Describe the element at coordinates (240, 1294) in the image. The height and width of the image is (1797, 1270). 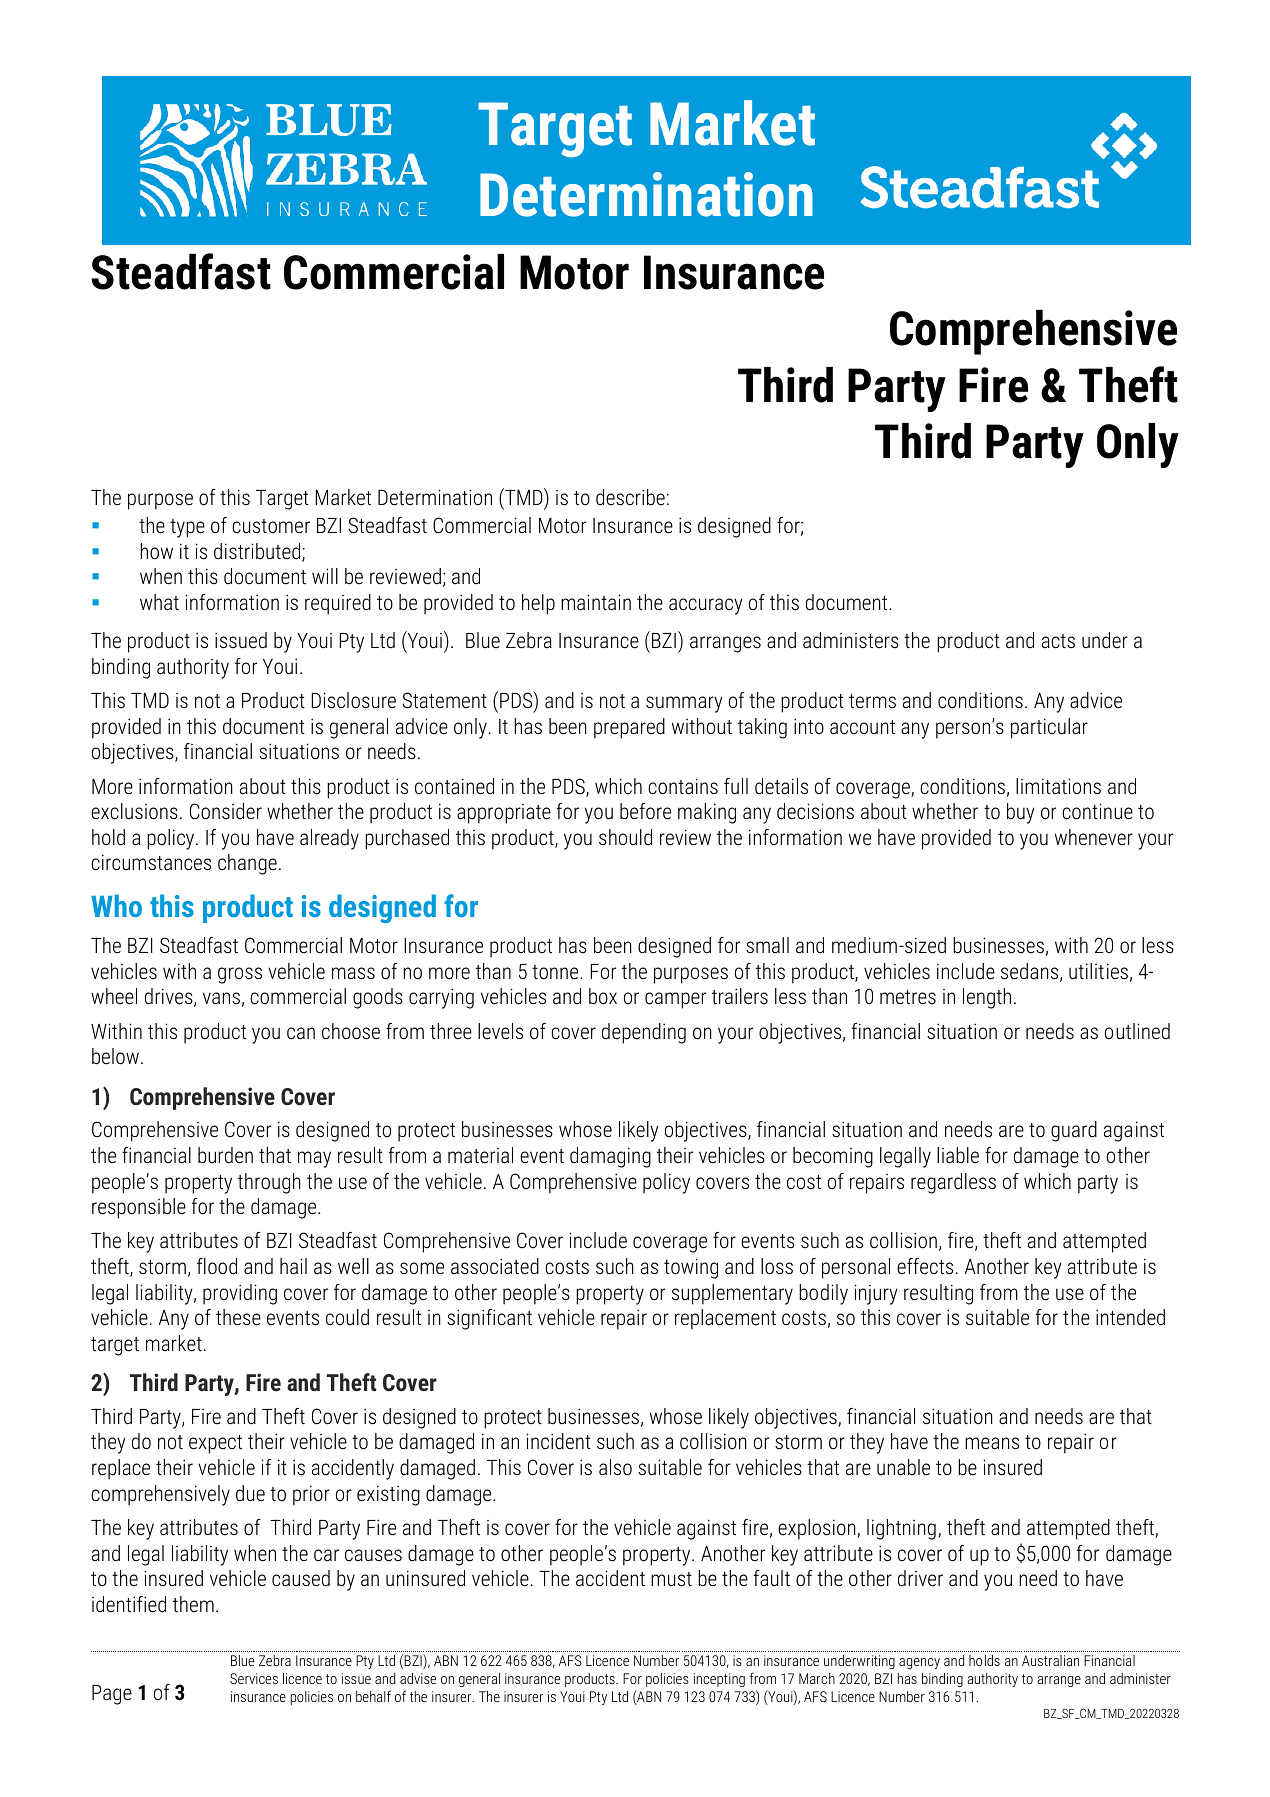
I see `providing` at that location.
